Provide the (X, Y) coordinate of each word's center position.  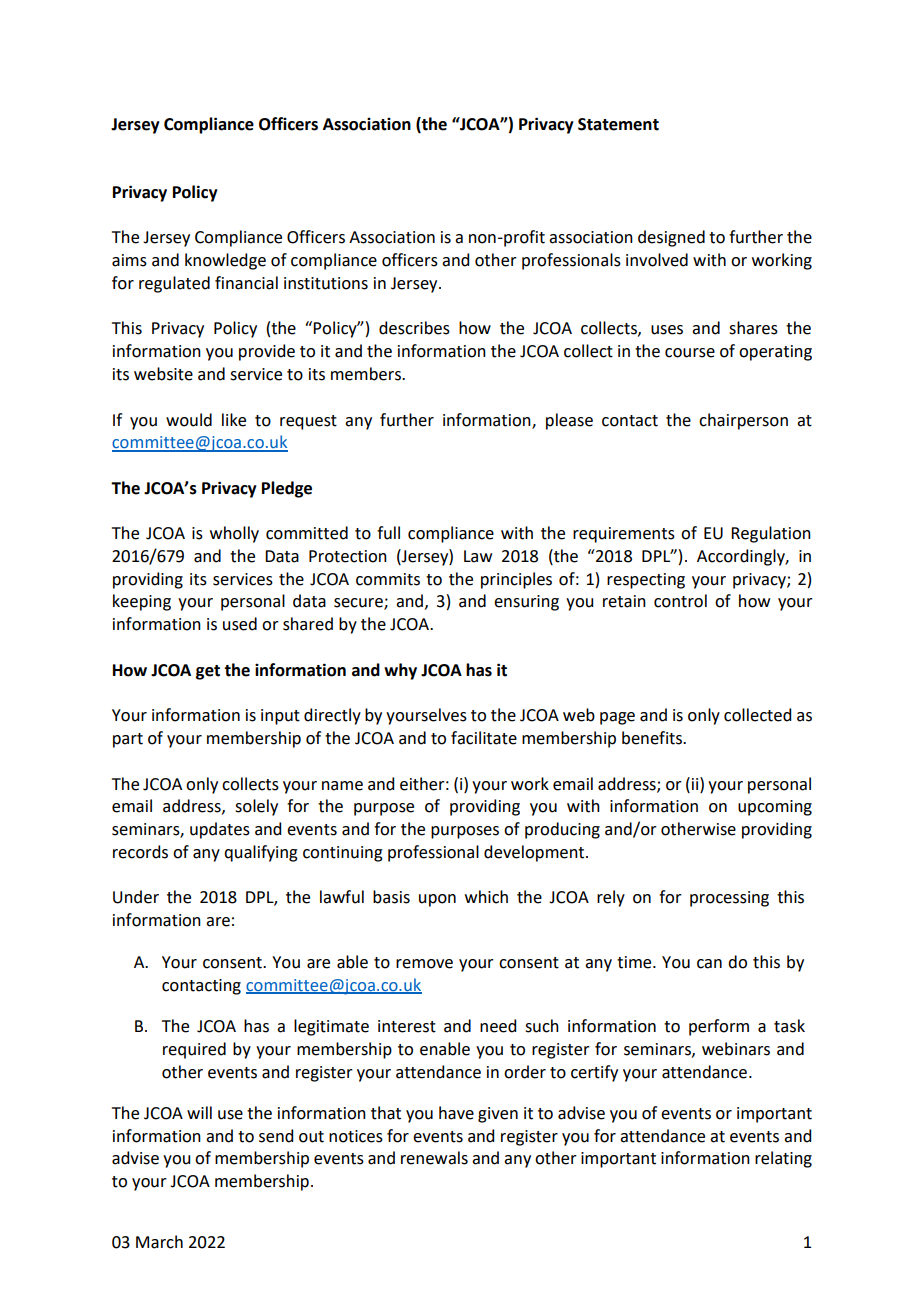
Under (136, 897)
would (189, 420)
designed (671, 238)
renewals (434, 1158)
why (400, 671)
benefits (653, 738)
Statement (618, 124)
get (208, 672)
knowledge (225, 261)
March (159, 1242)
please (569, 421)
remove (424, 964)
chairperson (743, 421)
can (709, 964)
